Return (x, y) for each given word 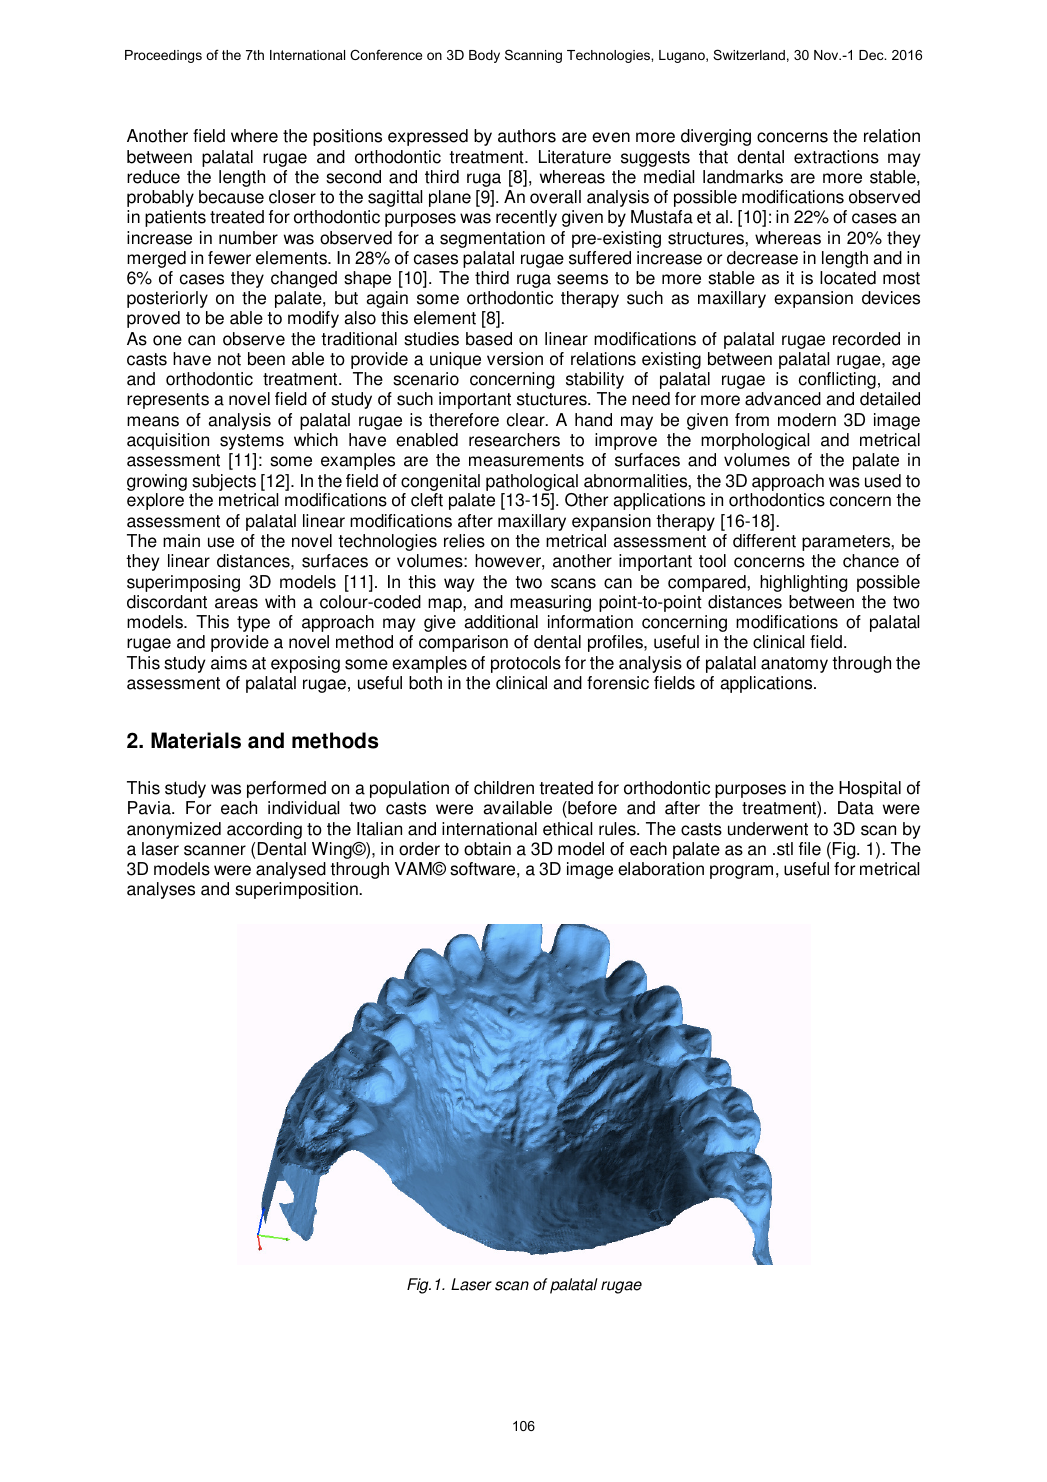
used (883, 481)
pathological (532, 482)
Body (484, 56)
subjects (224, 482)
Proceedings (163, 56)
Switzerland (749, 54)
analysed (291, 870)
